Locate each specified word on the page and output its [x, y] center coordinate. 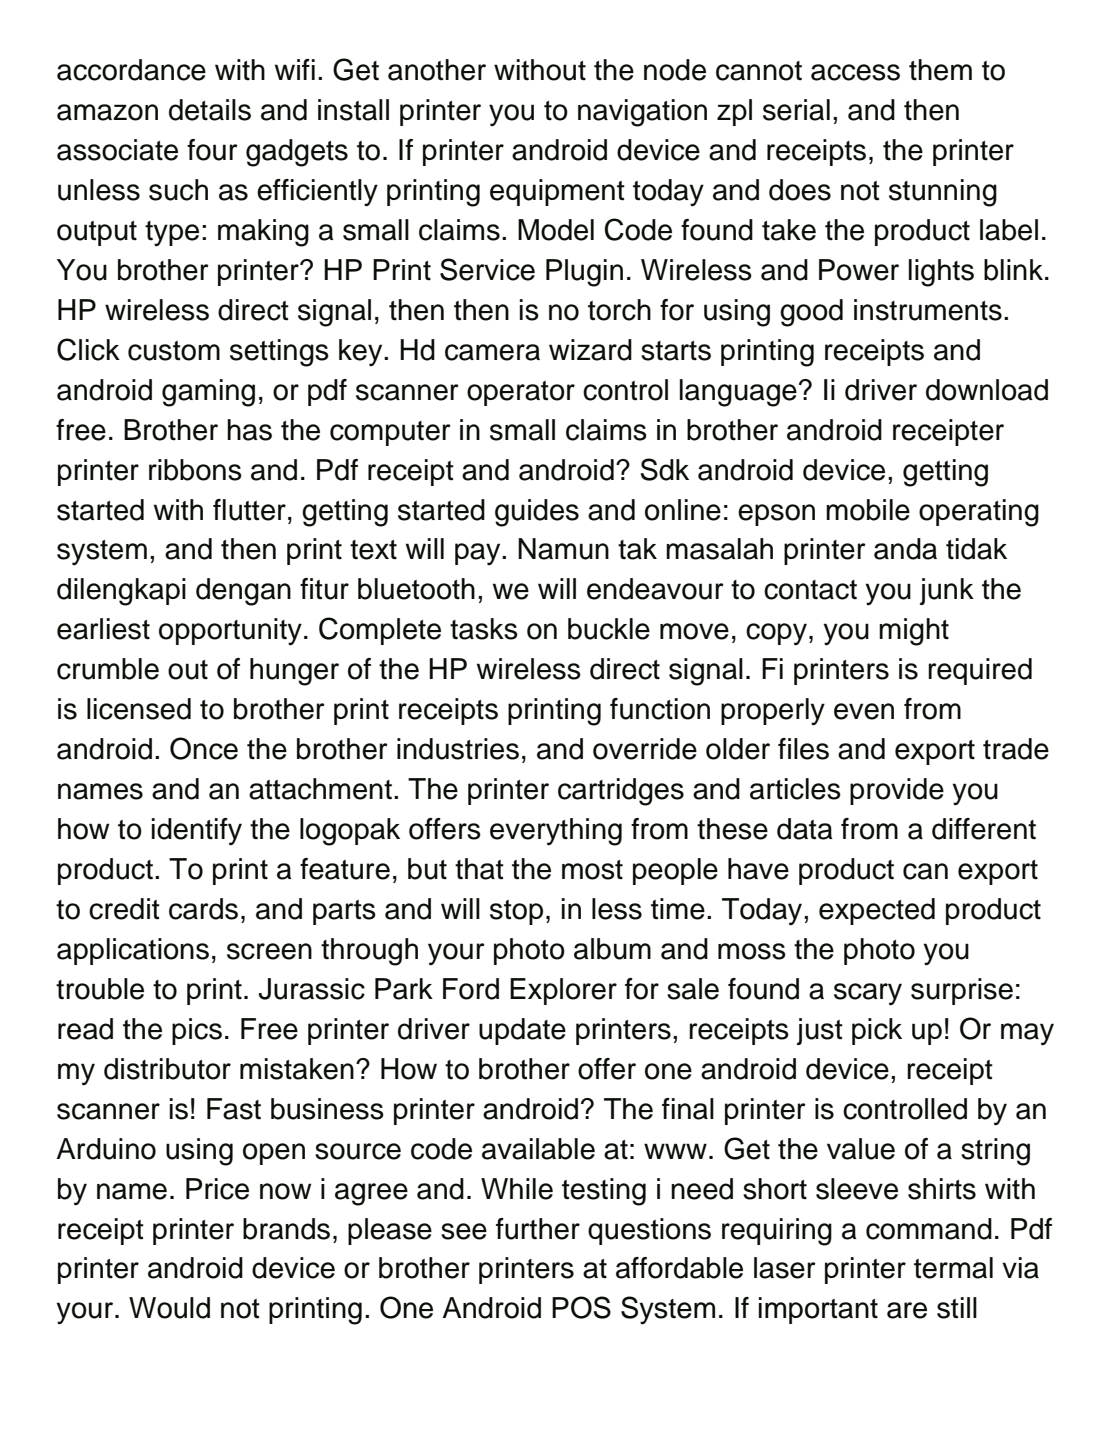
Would [169, 1308]
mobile [868, 510]
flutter [249, 510]
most [592, 870]
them [940, 70]
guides [537, 513]
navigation [642, 113]
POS [581, 1307]
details [210, 110]
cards [203, 909]
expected [877, 911]
